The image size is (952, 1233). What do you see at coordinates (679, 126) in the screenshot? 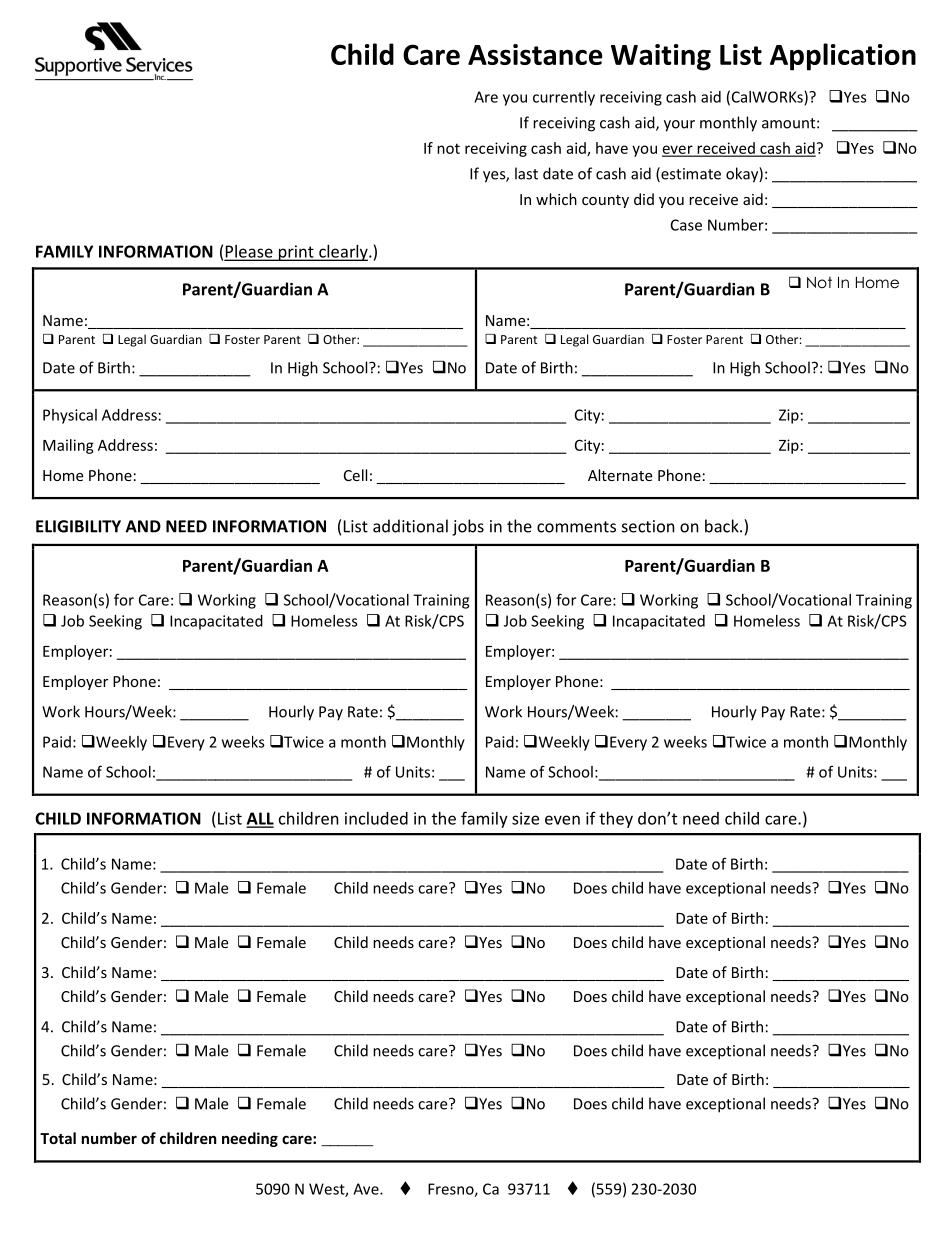
I see `your` at bounding box center [679, 126].
